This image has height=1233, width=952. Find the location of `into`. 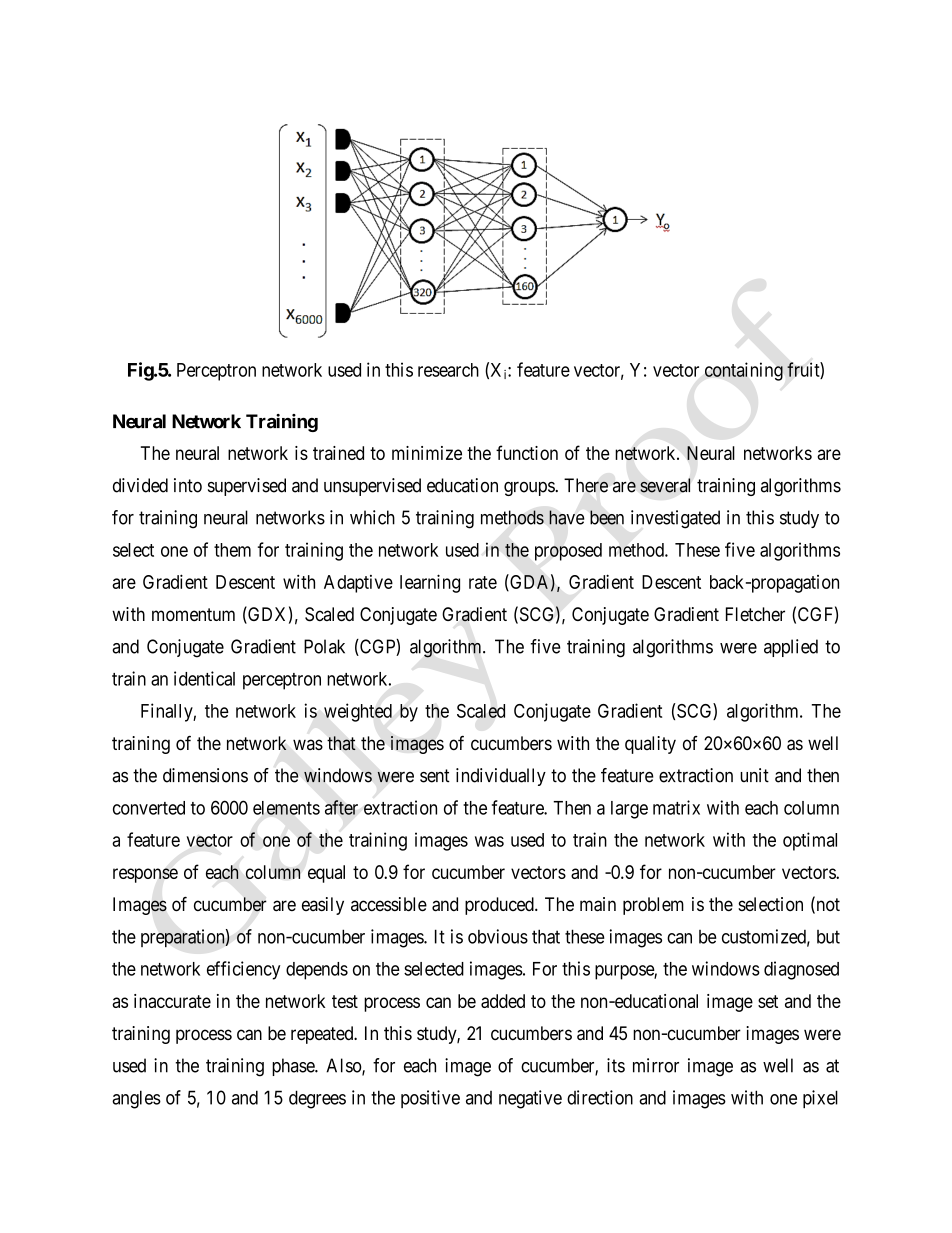

into is located at coordinates (188, 485).
